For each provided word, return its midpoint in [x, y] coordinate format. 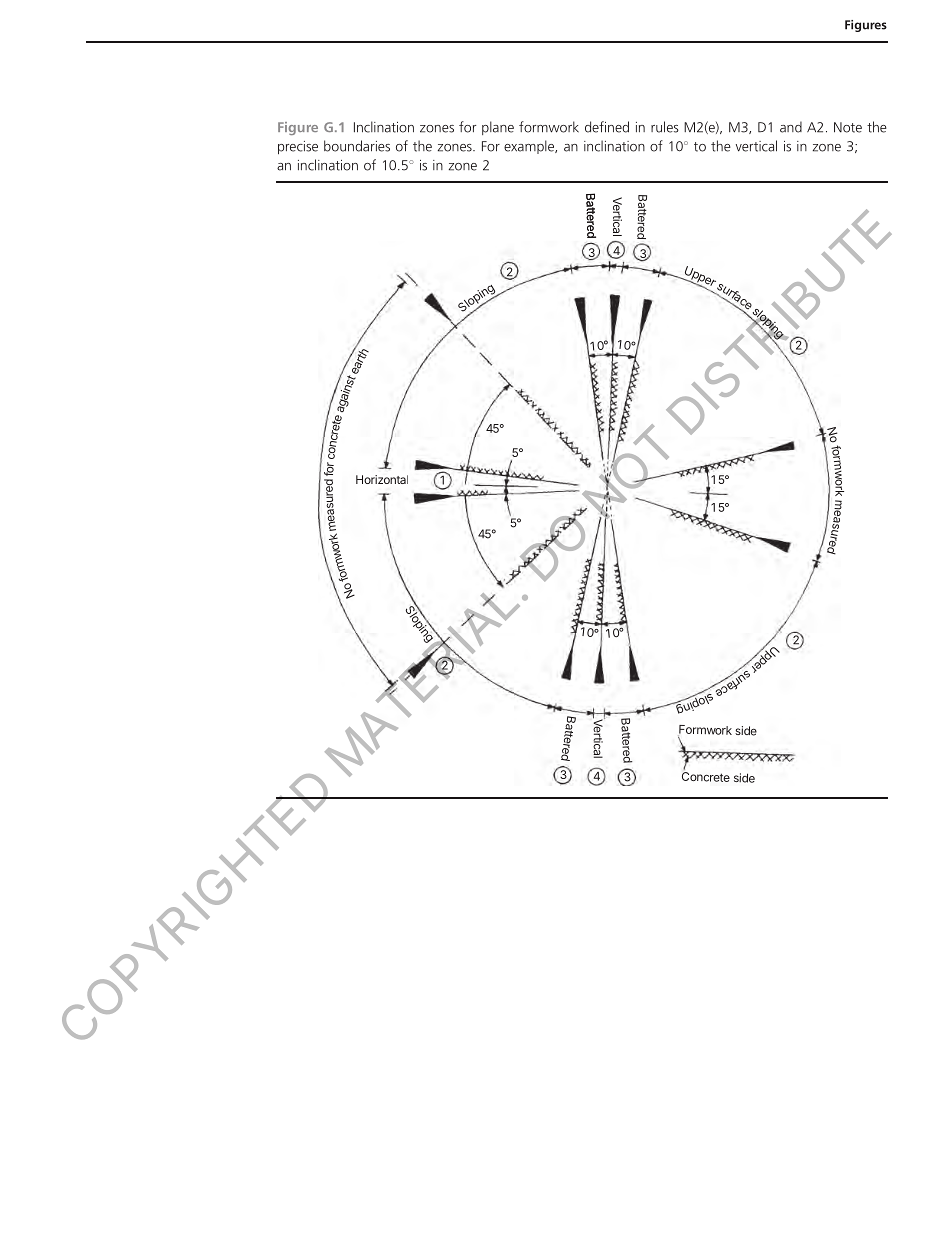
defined [607, 127]
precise [298, 147]
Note [848, 127]
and [791, 127]
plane [498, 128]
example [530, 147]
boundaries [357, 146]
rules [665, 127]
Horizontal [382, 479]
